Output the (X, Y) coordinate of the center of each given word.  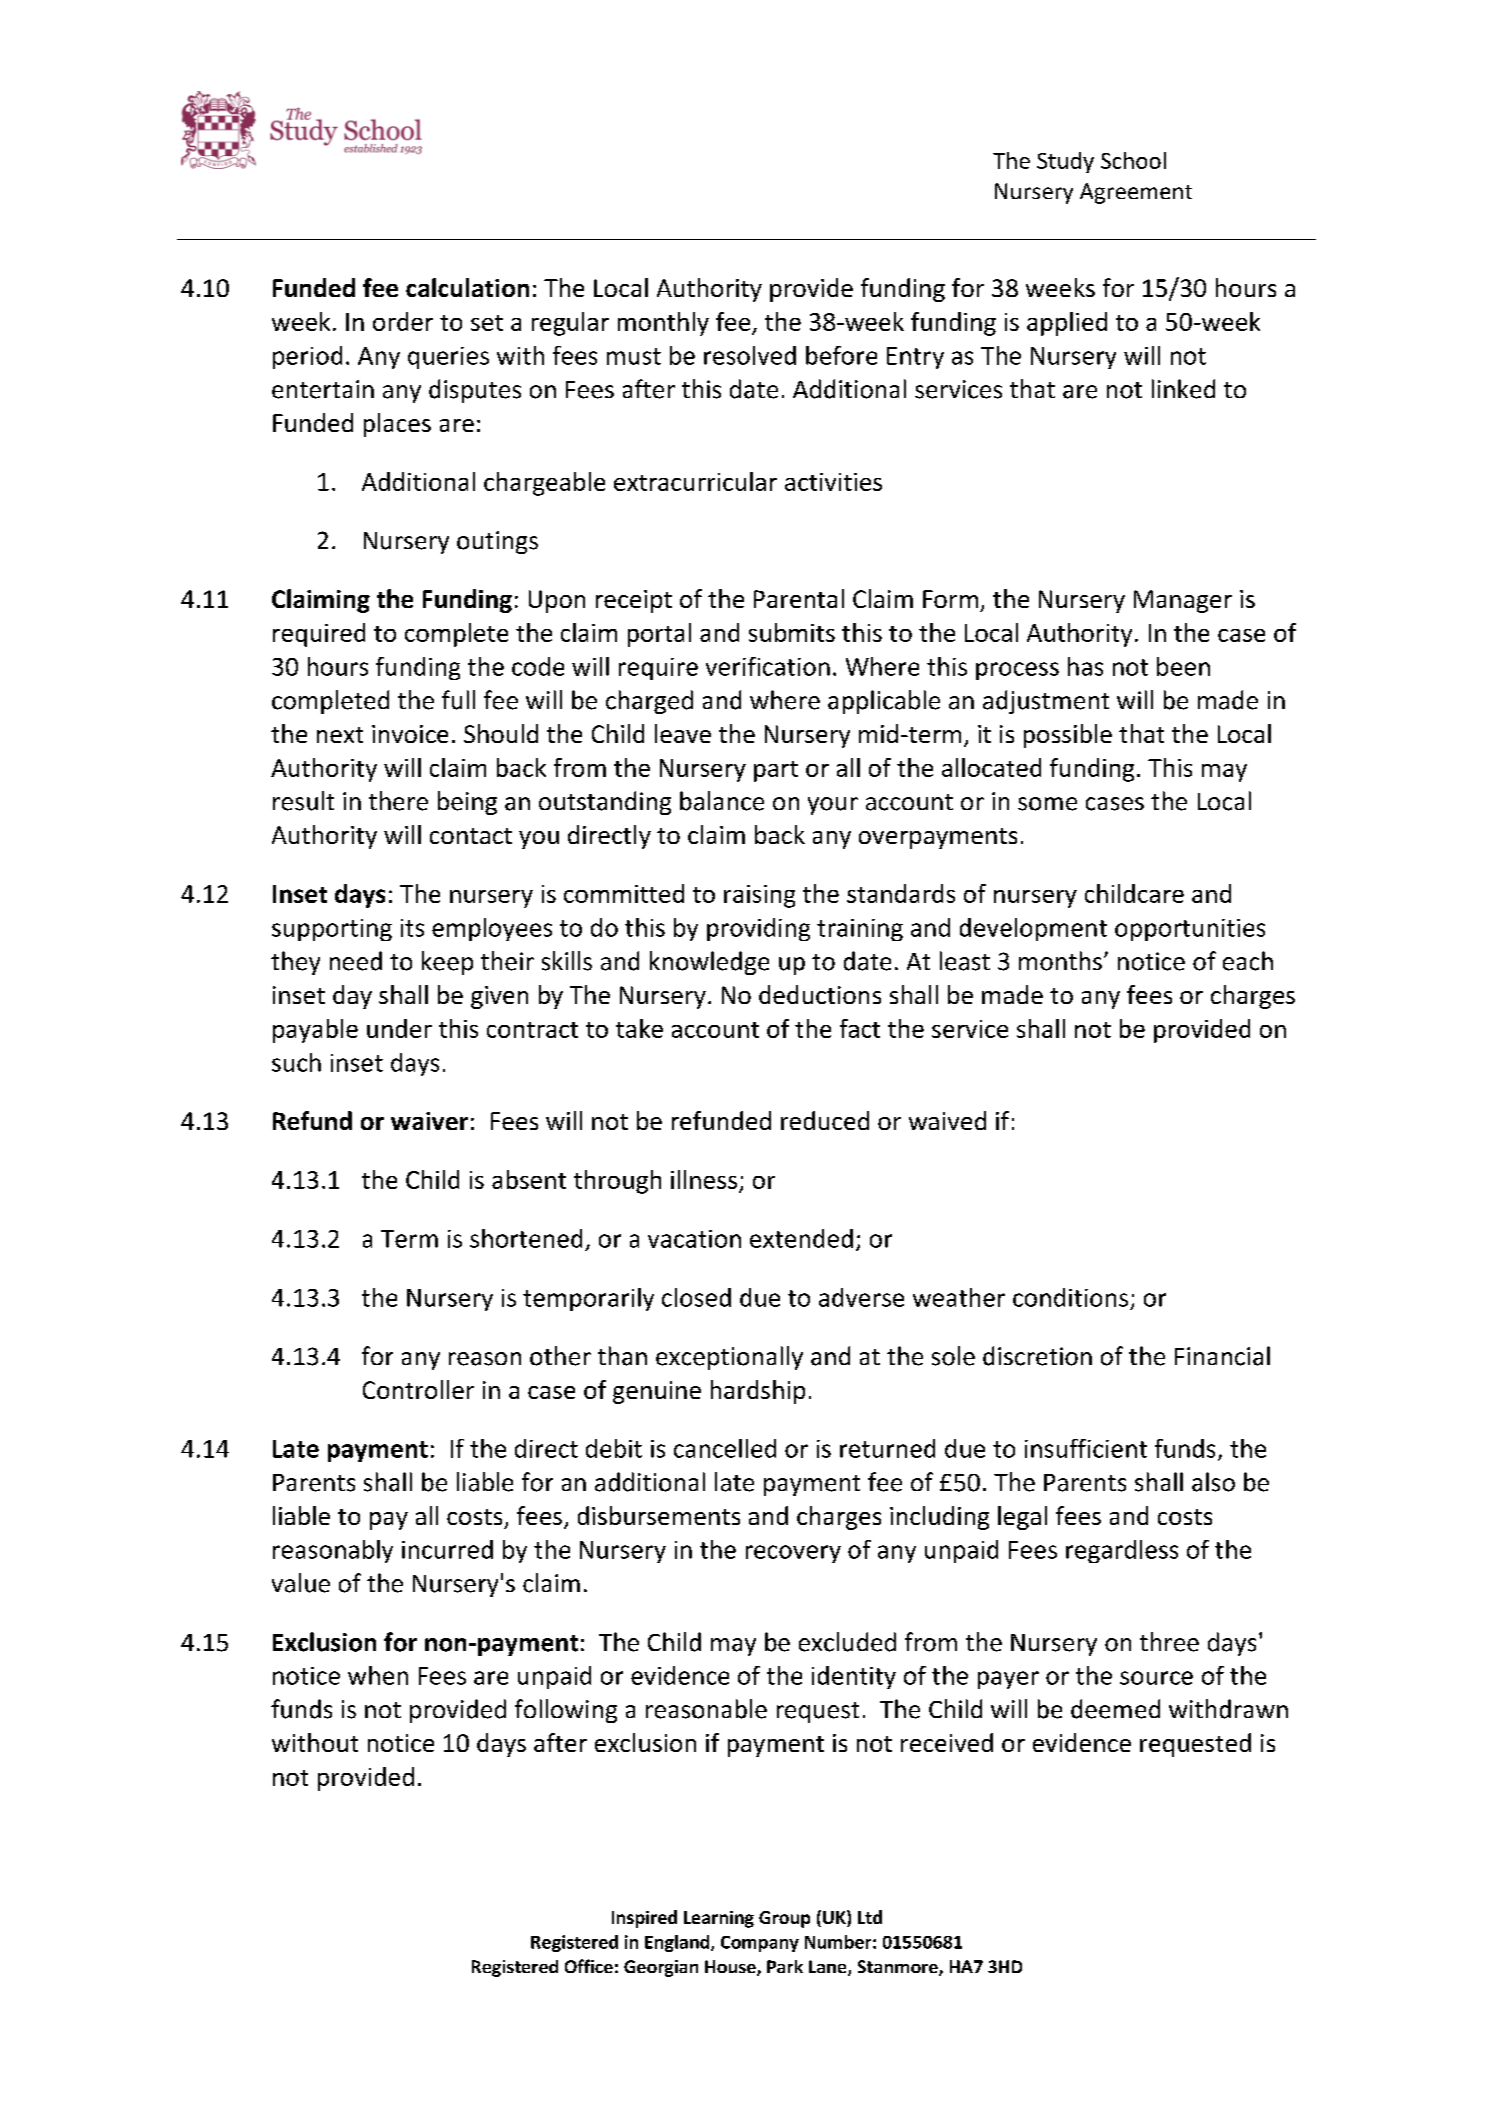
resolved (750, 355)
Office (589, 1966)
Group (784, 1919)
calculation (467, 287)
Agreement (1136, 193)
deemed (1115, 1709)
